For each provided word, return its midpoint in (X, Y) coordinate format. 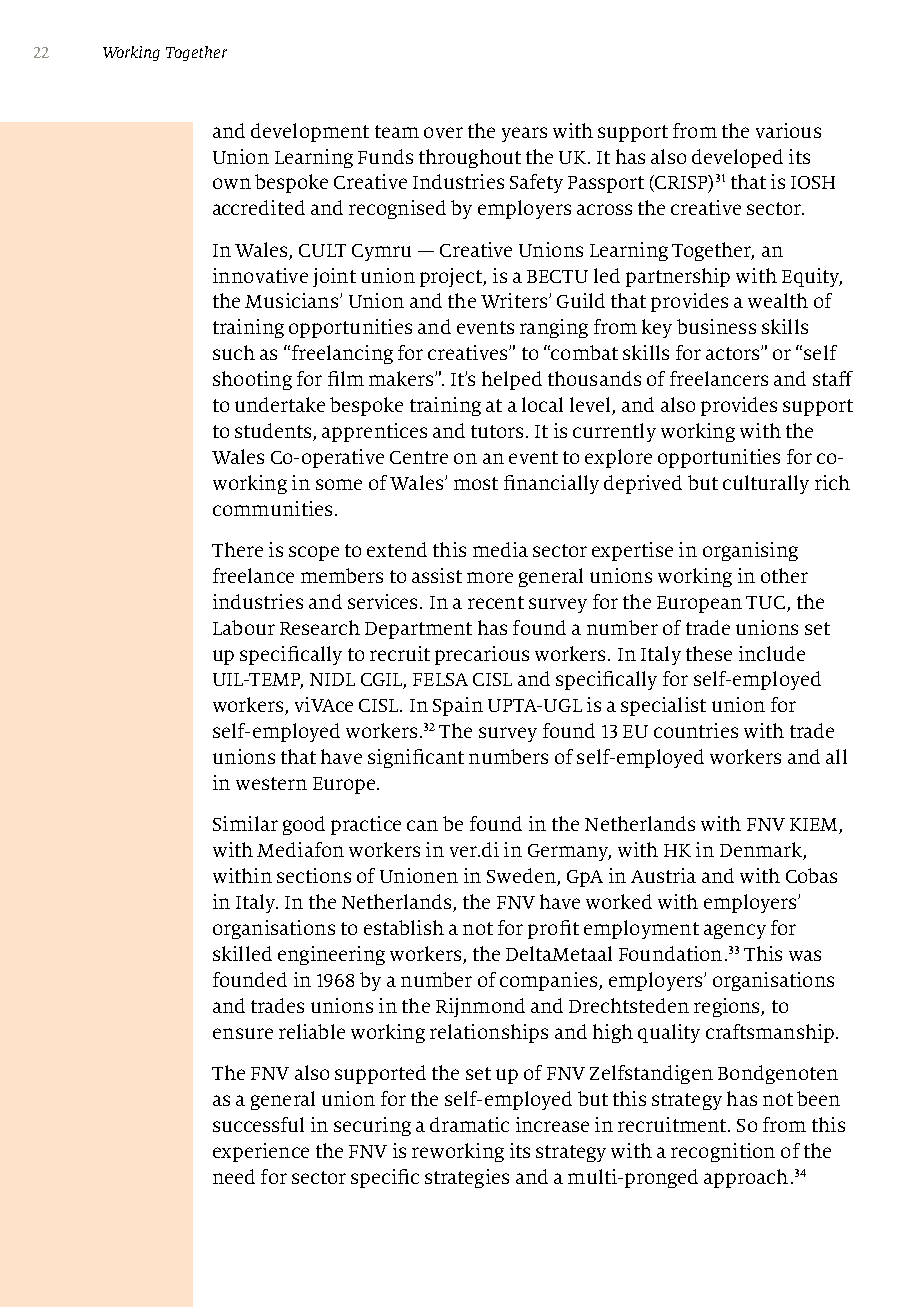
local (542, 404)
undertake (280, 404)
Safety (536, 183)
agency (735, 931)
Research (320, 627)
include (772, 653)
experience (261, 1152)
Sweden (522, 877)
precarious (482, 655)
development (310, 132)
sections (314, 875)
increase (552, 1124)
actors (732, 353)
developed (737, 158)
